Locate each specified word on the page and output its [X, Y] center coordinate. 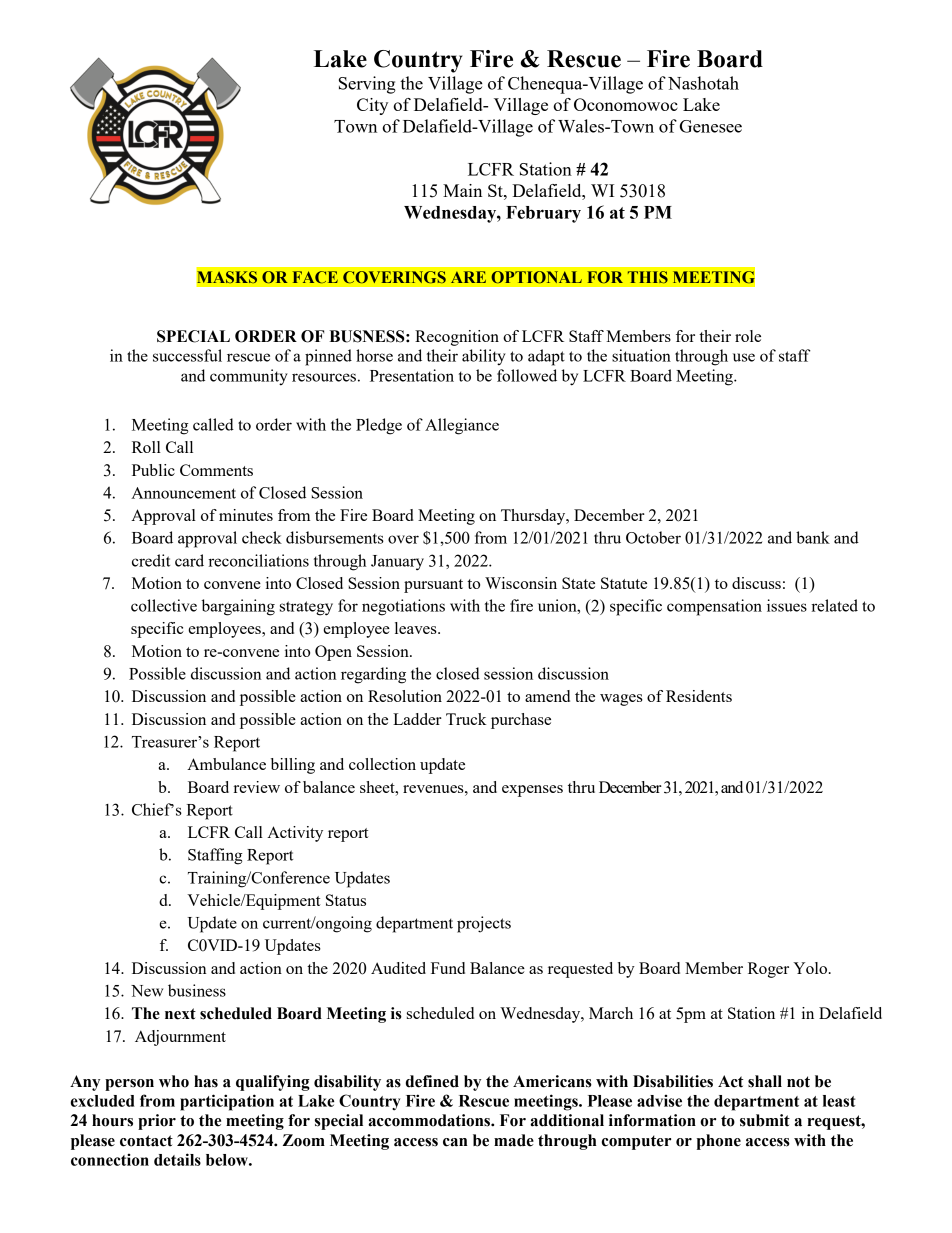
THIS [648, 277]
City [372, 106]
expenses [532, 791]
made [514, 1140]
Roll [146, 447]
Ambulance [226, 764]
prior [157, 1122]
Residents [699, 696]
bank [813, 537]
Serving [367, 85]
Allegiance [462, 426]
